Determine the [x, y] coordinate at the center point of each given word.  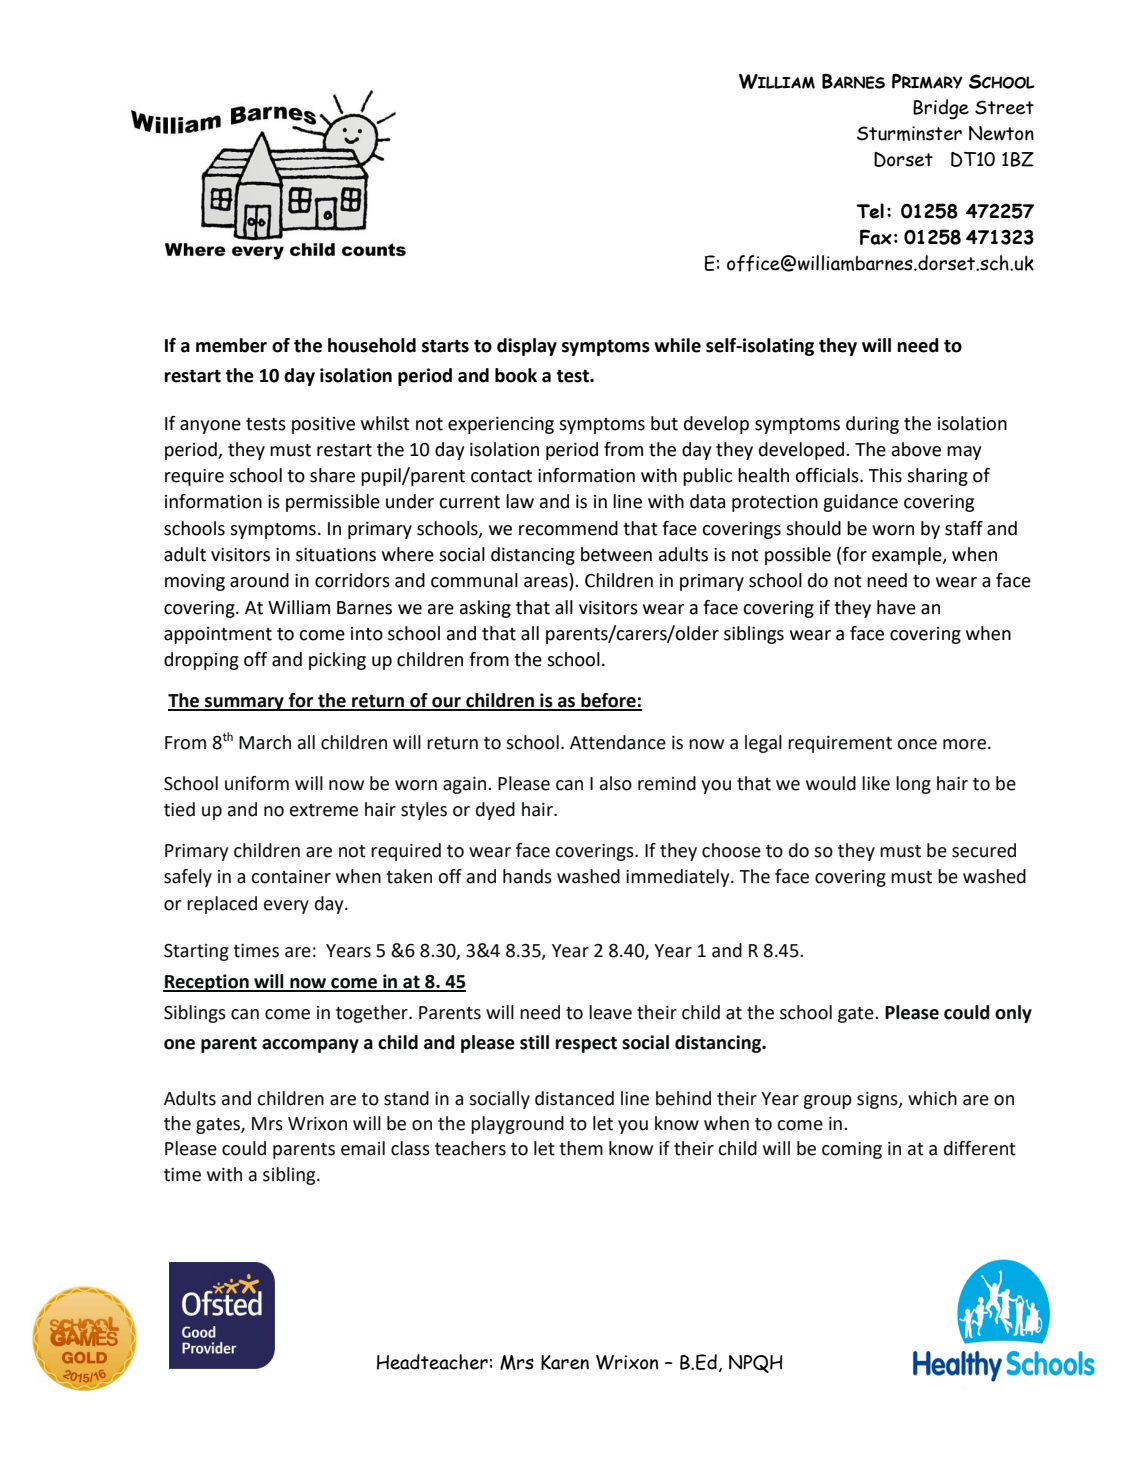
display [527, 347]
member [231, 345]
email [363, 1148]
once [917, 744]
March [265, 742]
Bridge [941, 109]
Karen [565, 1362]
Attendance [618, 742]
